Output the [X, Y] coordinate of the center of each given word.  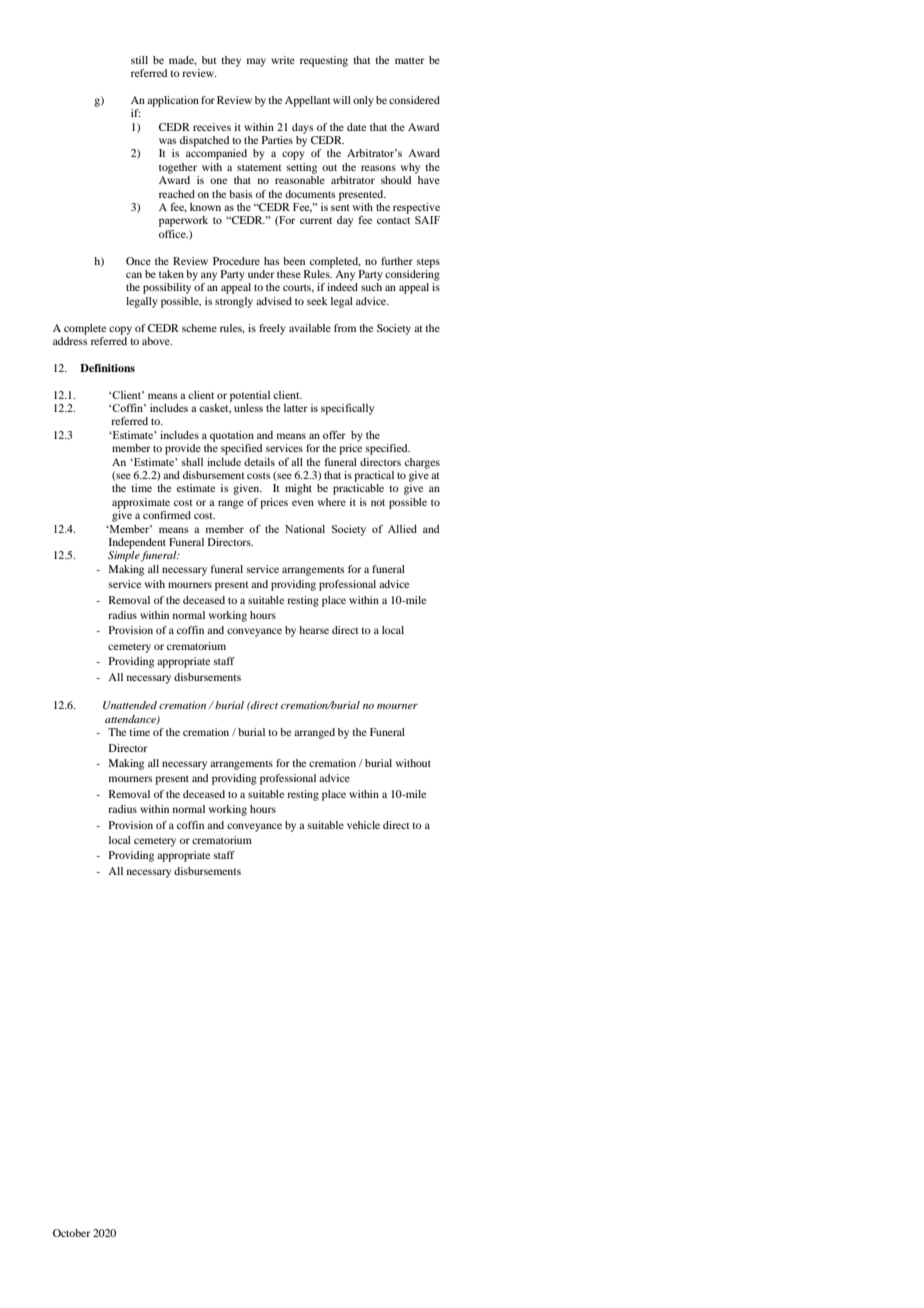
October [72, 1233]
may [256, 62]
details [259, 462]
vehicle [363, 825]
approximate [141, 503]
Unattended [130, 705]
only [363, 101]
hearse [314, 630]
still [139, 60]
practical [374, 476]
